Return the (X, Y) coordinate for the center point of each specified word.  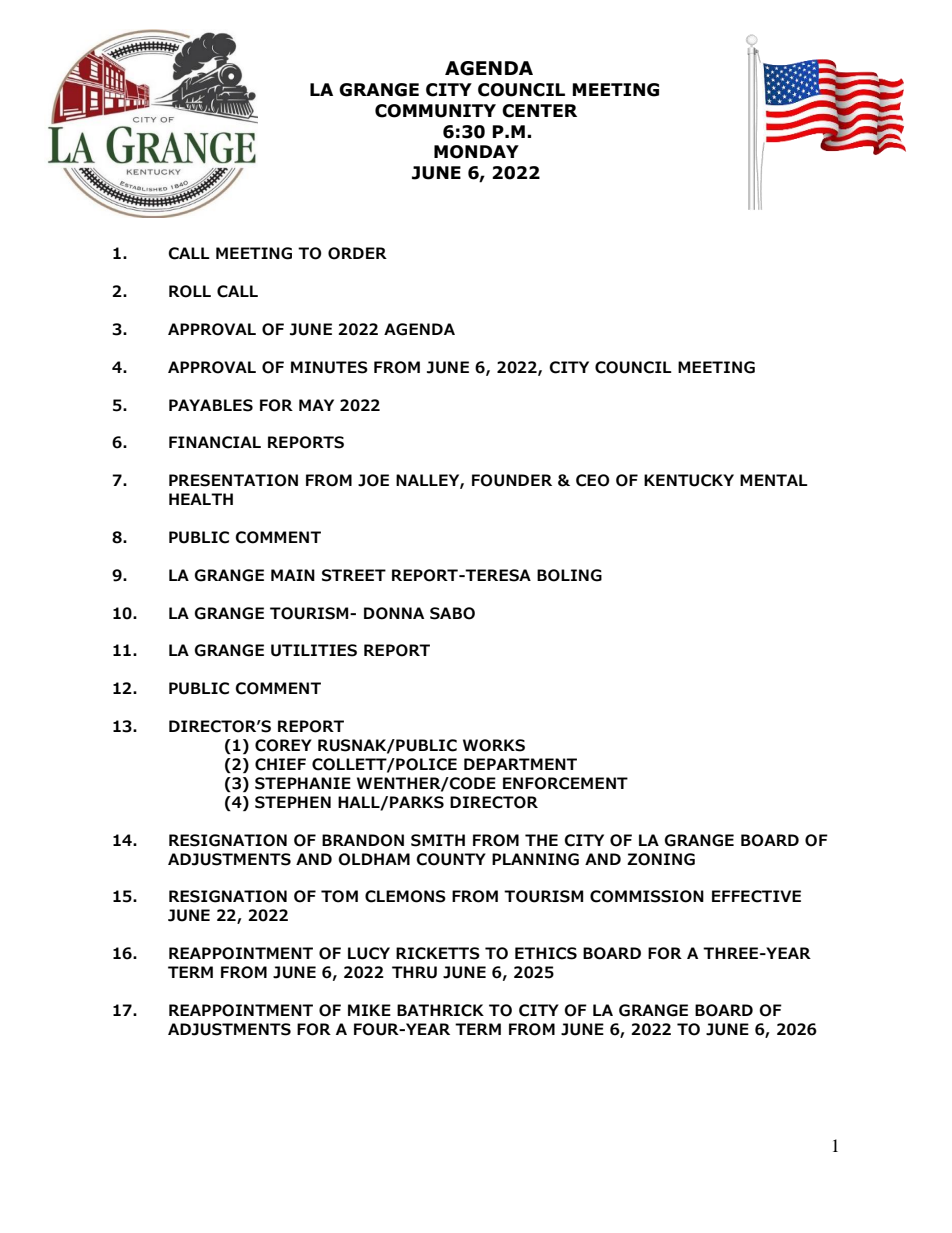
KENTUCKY (689, 480)
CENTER (539, 111)
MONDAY (476, 152)
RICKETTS (438, 953)
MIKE (369, 1010)
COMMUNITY (435, 111)
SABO (452, 613)
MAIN (293, 575)
